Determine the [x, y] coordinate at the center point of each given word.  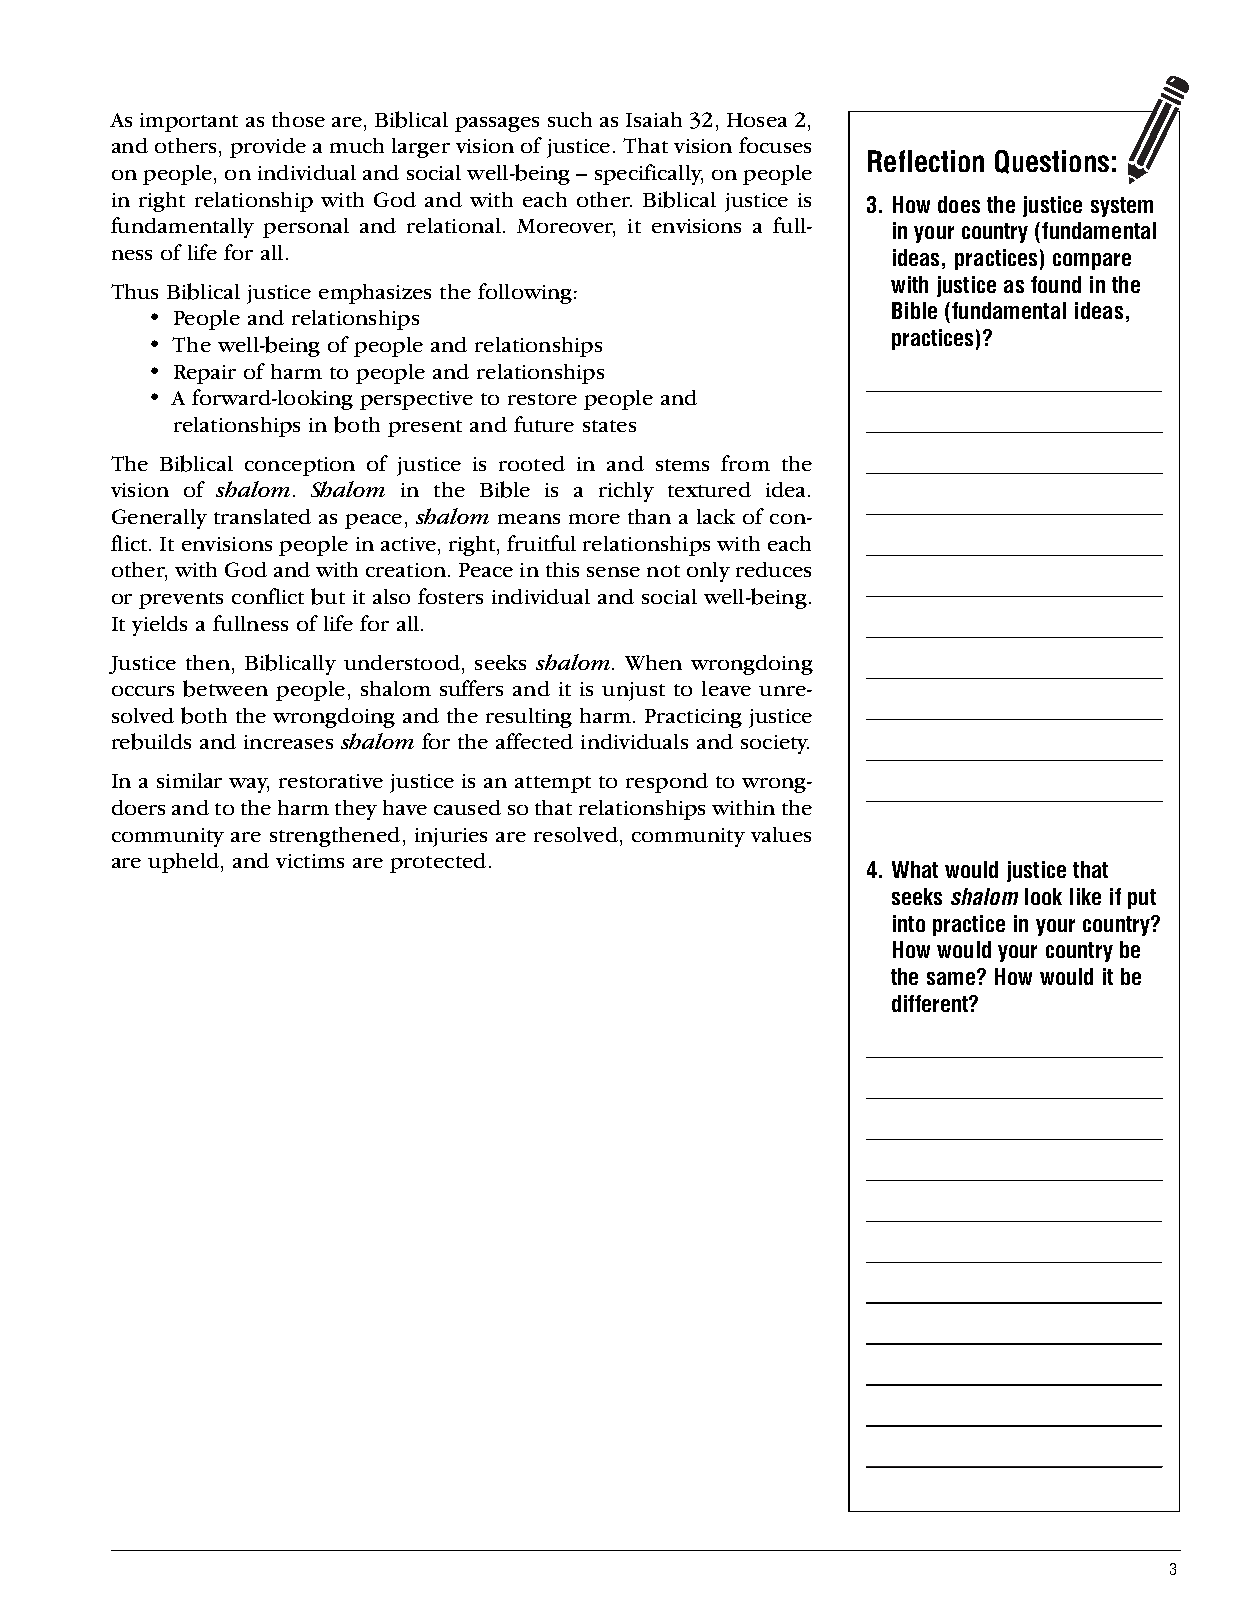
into [909, 923]
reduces [773, 569]
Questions [1052, 162]
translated [262, 516]
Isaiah [654, 119]
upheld [183, 863]
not [663, 571]
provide [268, 148]
